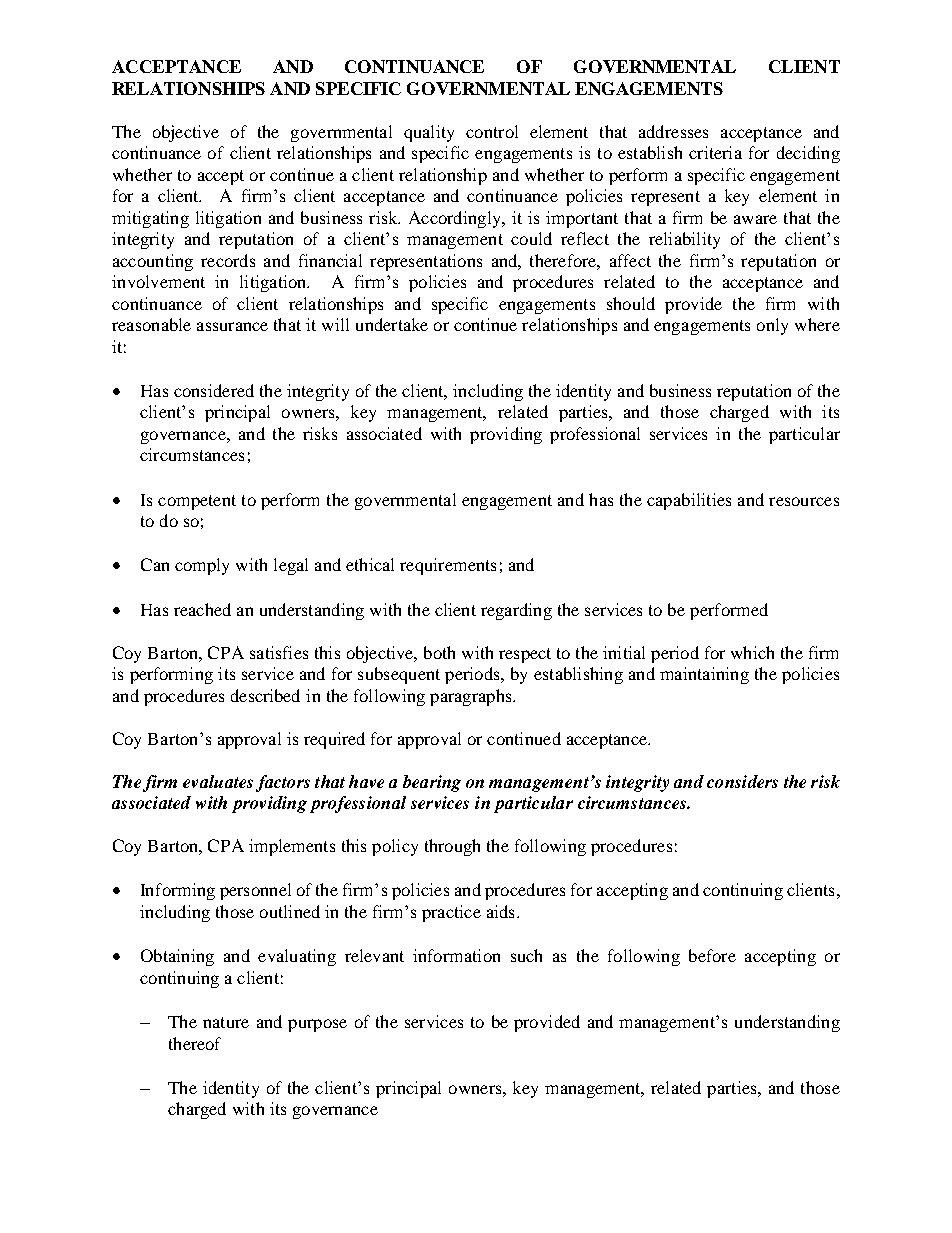  Describe the element at coordinates (218, 781) in the screenshot. I see `evaluates` at that location.
